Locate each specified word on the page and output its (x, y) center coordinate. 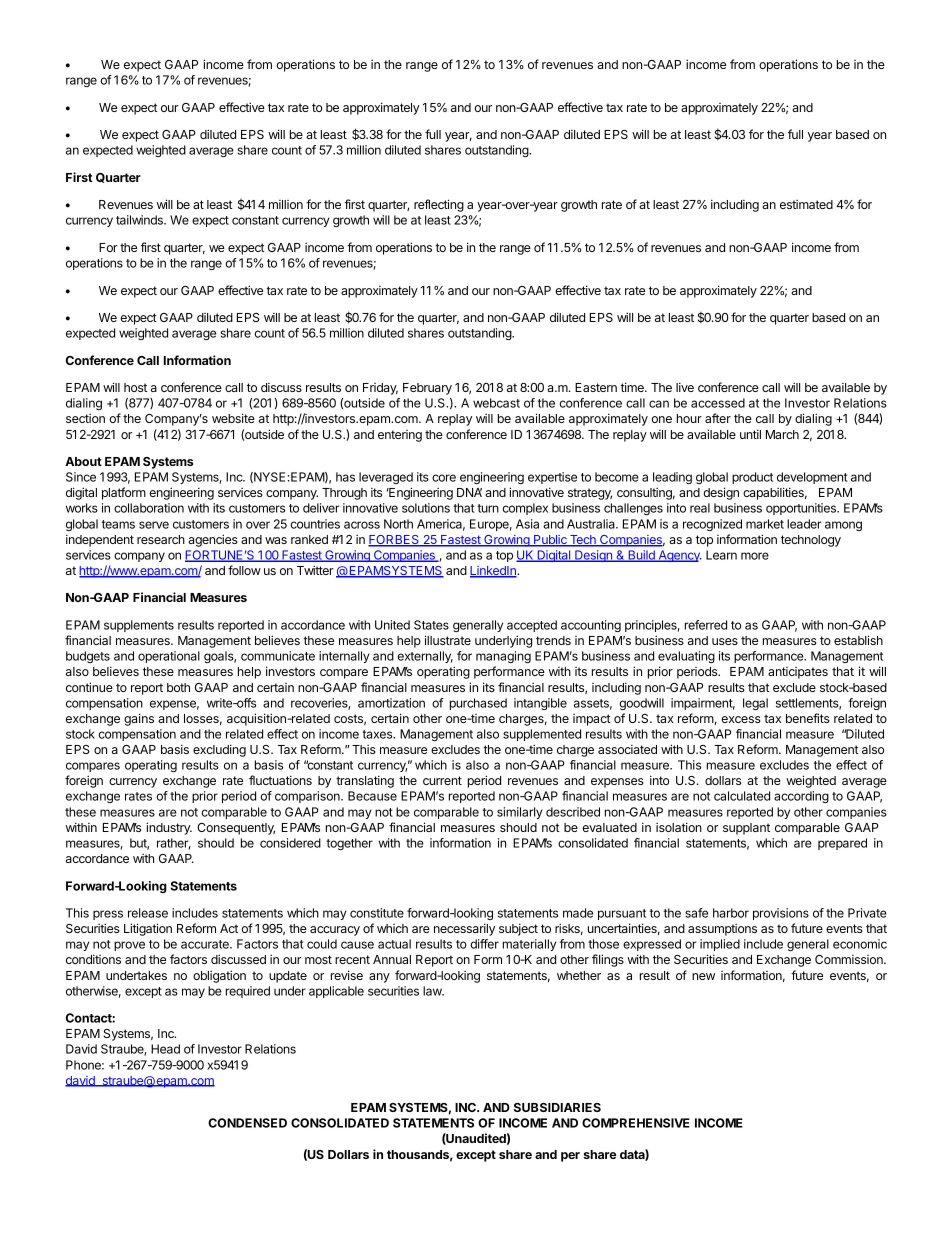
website (233, 418)
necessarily (464, 929)
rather (174, 844)
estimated (806, 204)
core (444, 478)
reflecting (439, 205)
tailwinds (140, 220)
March (782, 434)
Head (165, 1049)
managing (503, 657)
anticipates (798, 673)
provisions (781, 914)
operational (169, 657)
